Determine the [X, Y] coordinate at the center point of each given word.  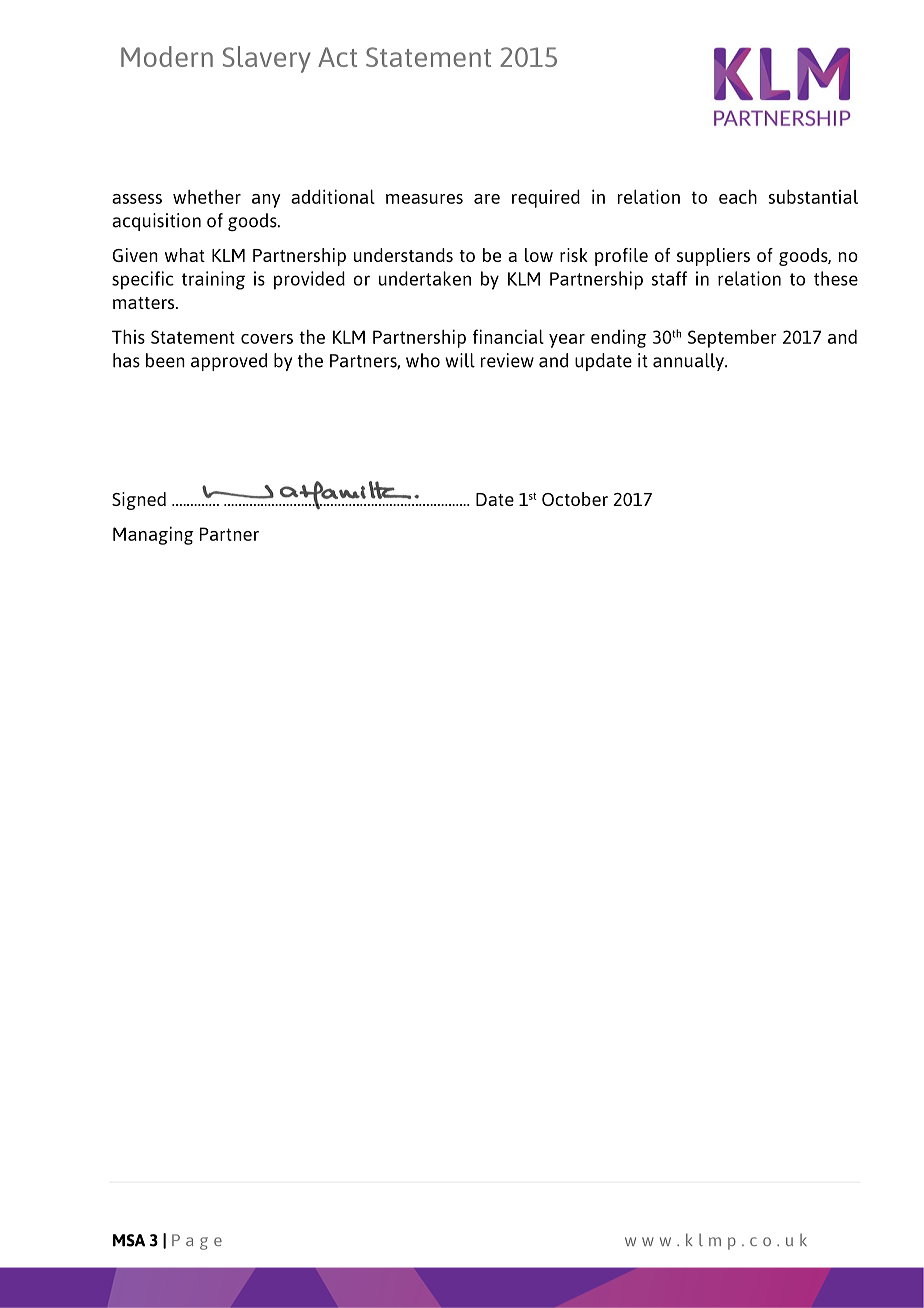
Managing [153, 535]
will [460, 360]
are [487, 199]
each [738, 196]
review [507, 360]
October [575, 499]
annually [689, 362]
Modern [167, 56]
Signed [139, 501]
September [732, 338]
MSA [129, 1240]
